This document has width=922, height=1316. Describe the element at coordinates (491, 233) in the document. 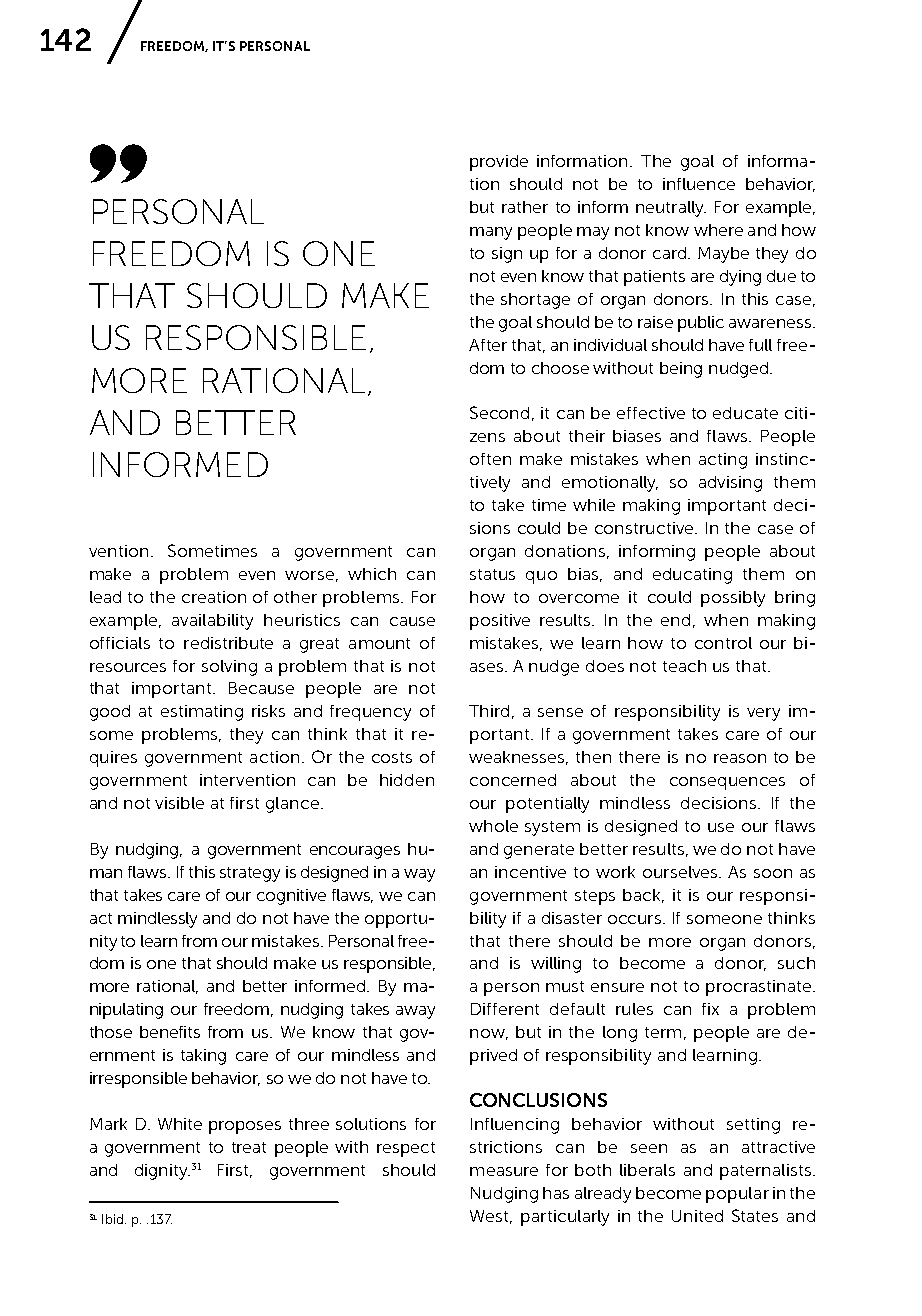

I see `many` at that location.
